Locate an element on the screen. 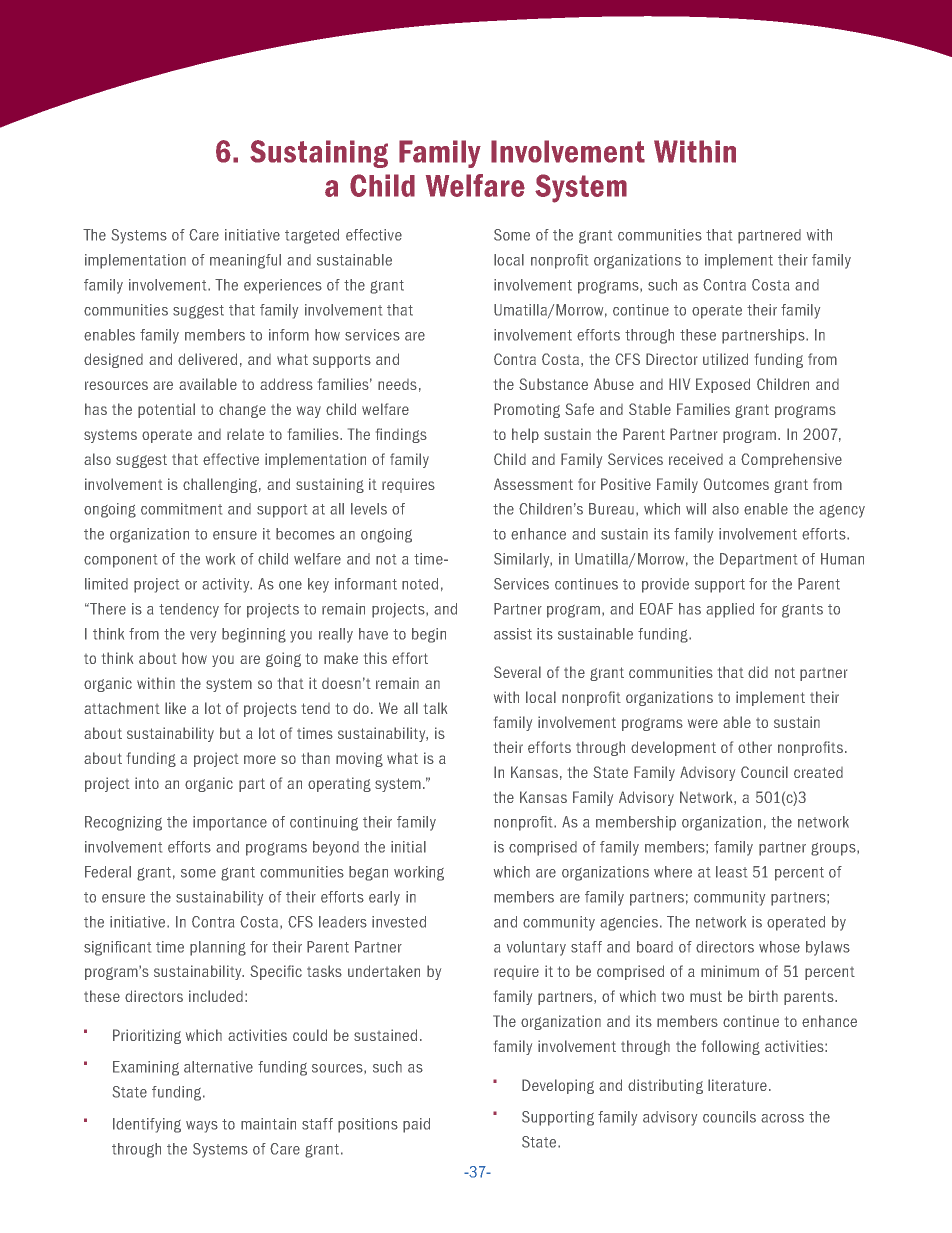 Image resolution: width=952 pixels, height=1233 pixels. paid is located at coordinates (416, 1125).
